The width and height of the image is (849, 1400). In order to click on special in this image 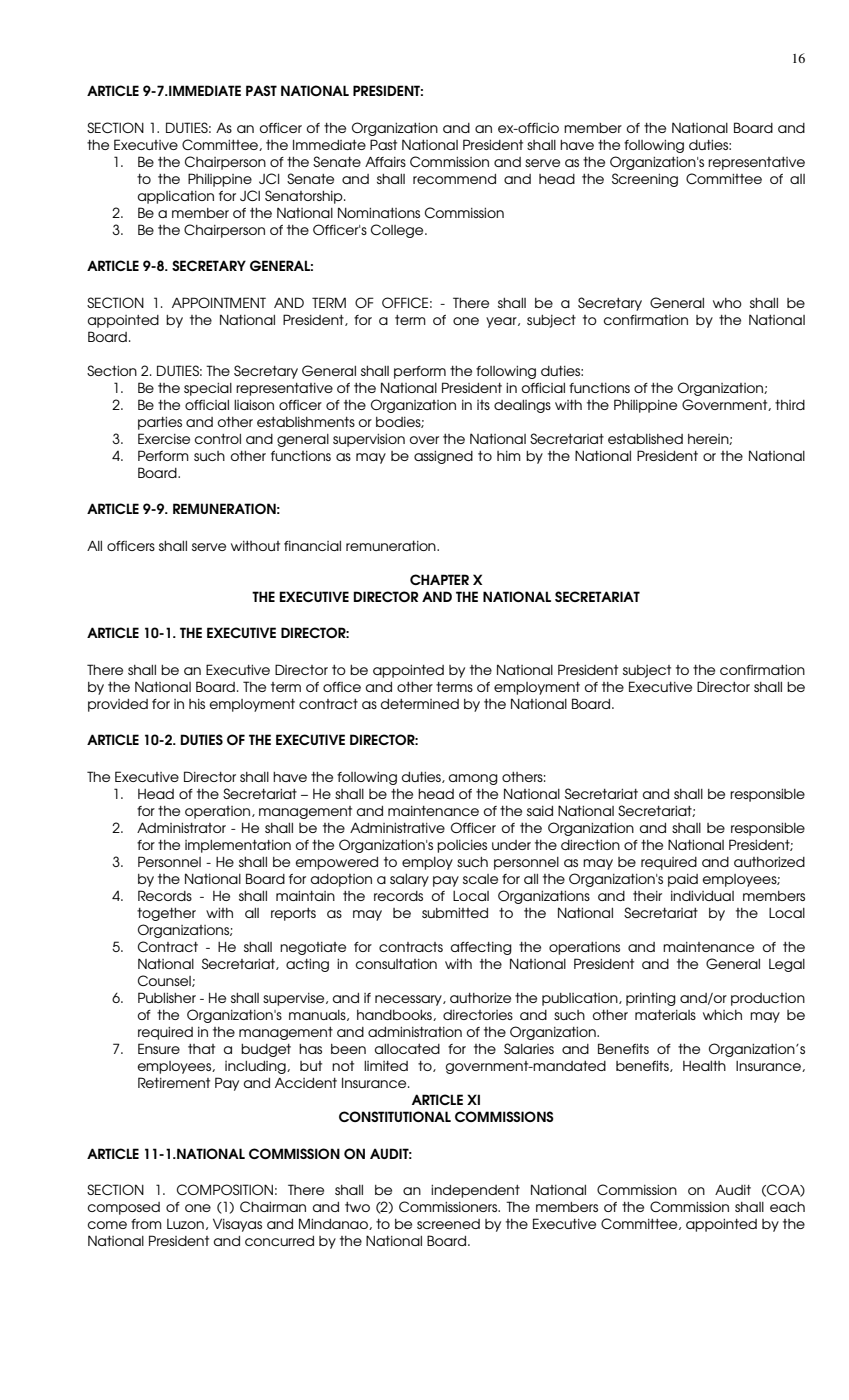, I will do `click(208, 389)`.
